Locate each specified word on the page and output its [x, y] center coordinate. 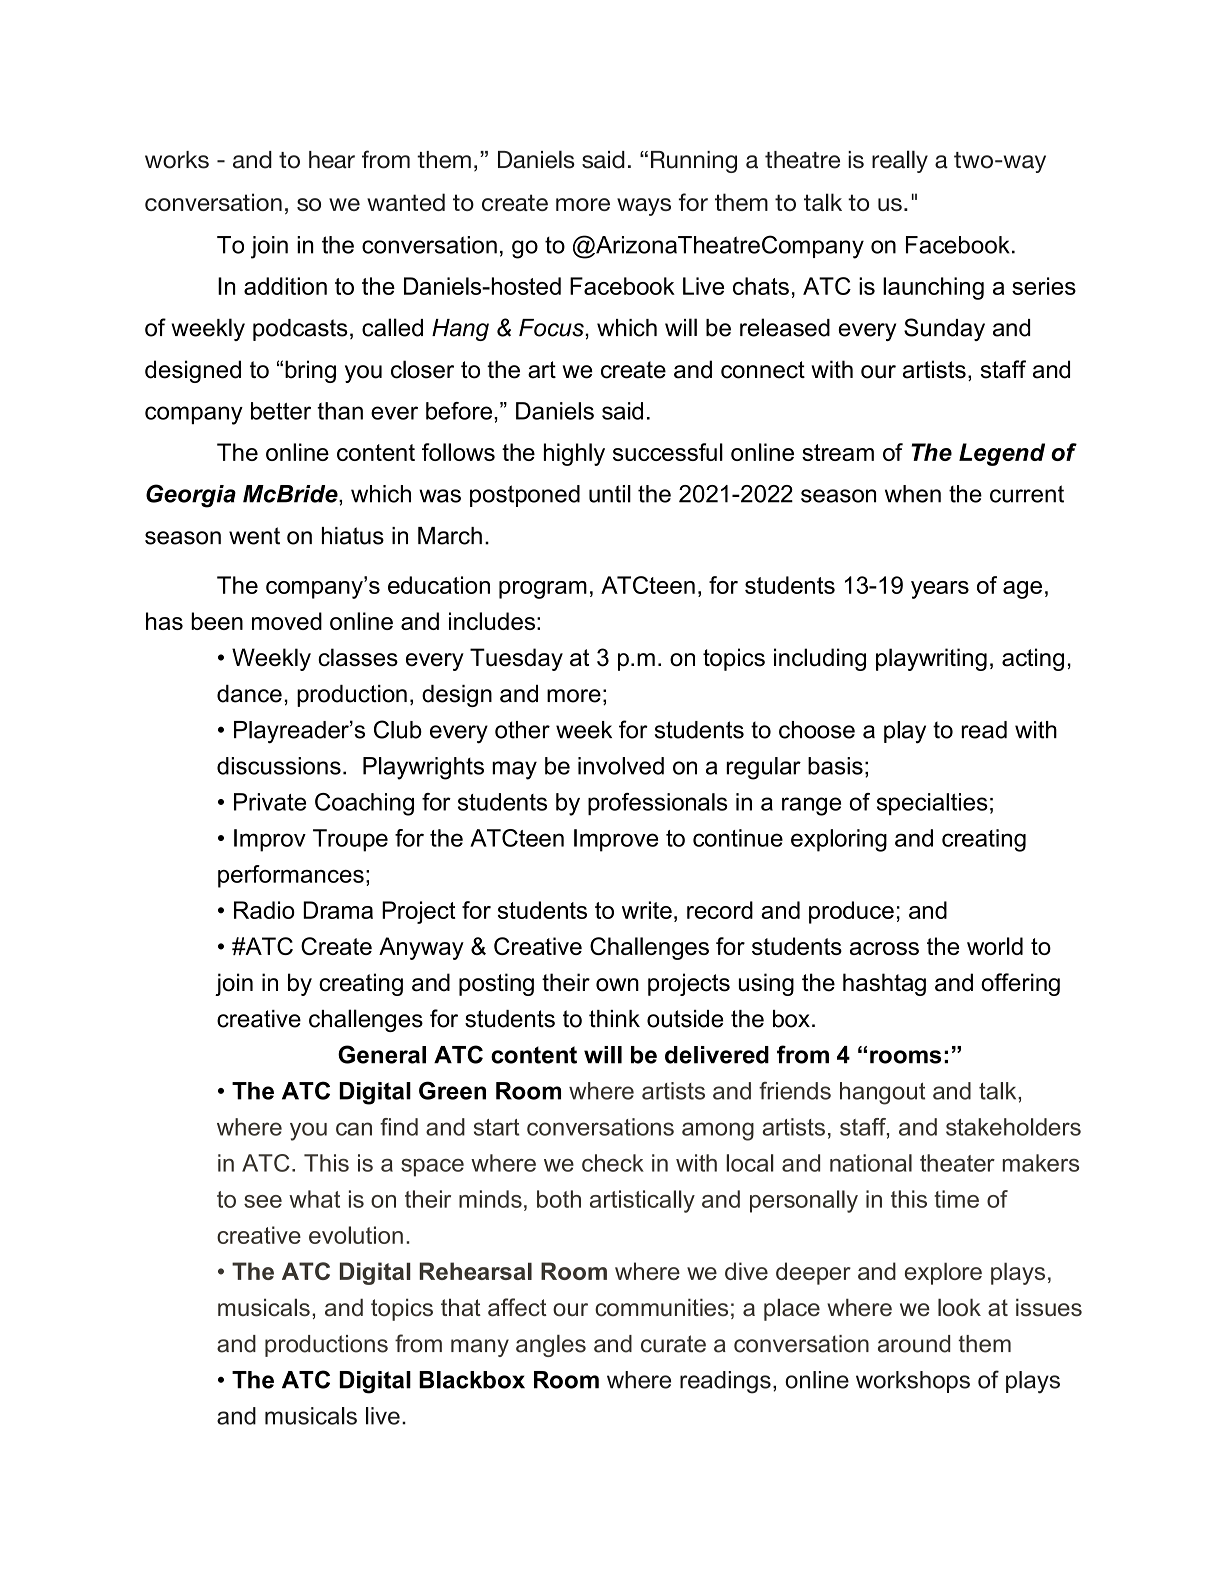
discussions [279, 766]
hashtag [884, 984]
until [610, 494]
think [614, 1019]
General [382, 1054]
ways [644, 207]
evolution [356, 1235]
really [900, 161]
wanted [406, 202]
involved [621, 766]
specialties [932, 804]
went [254, 536]
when [913, 494]
